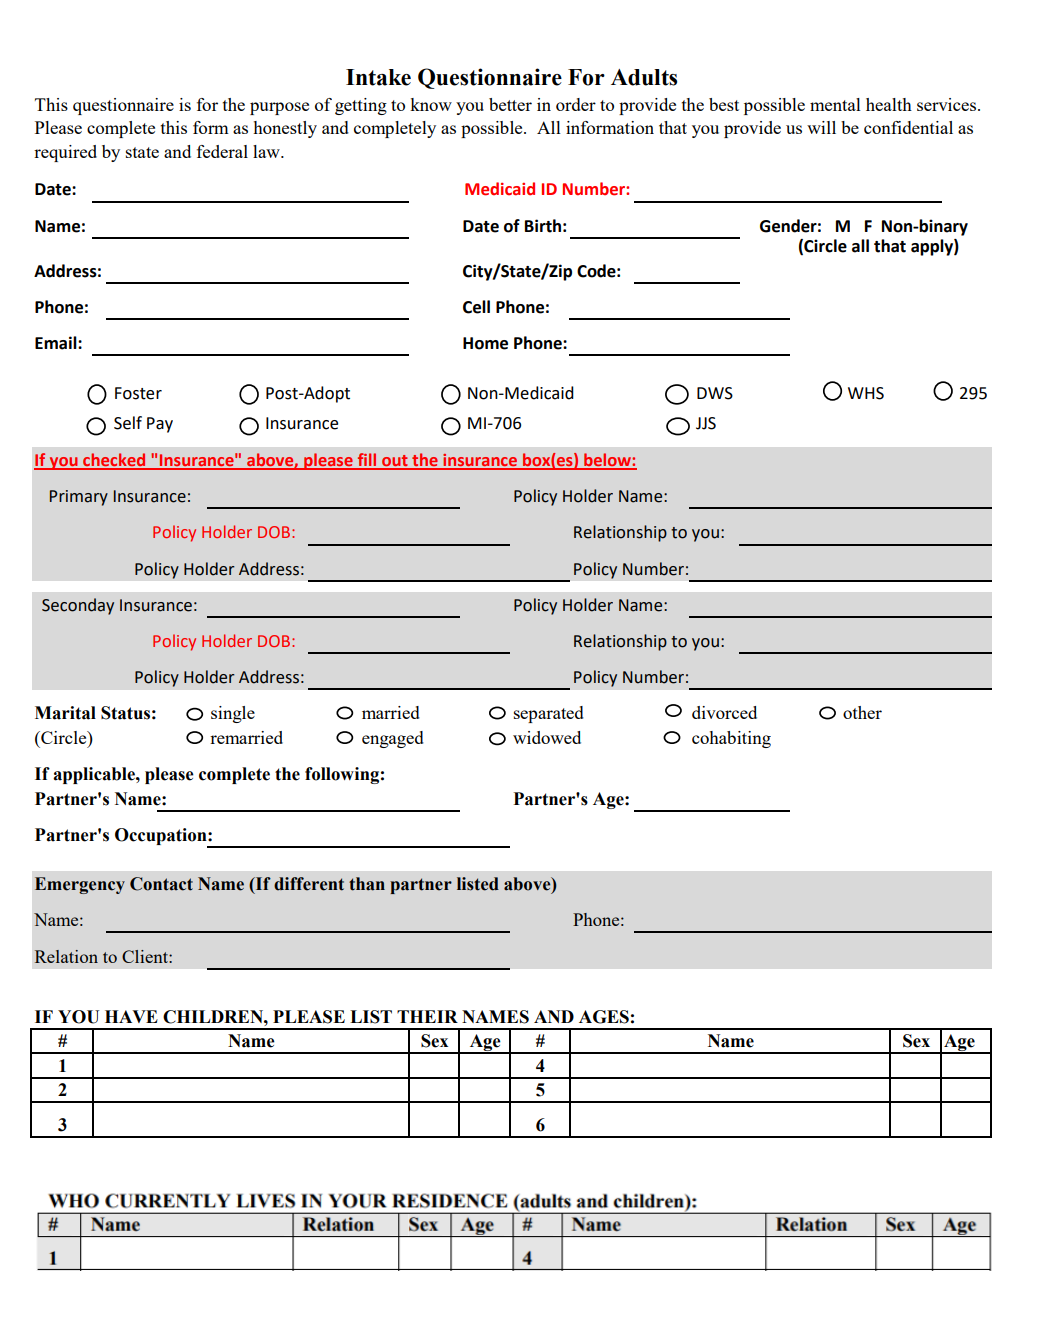 Image resolution: width=1037 pixels, height=1342 pixels. What do you see at coordinates (731, 739) in the screenshot?
I see `cohabiting` at bounding box center [731, 739].
